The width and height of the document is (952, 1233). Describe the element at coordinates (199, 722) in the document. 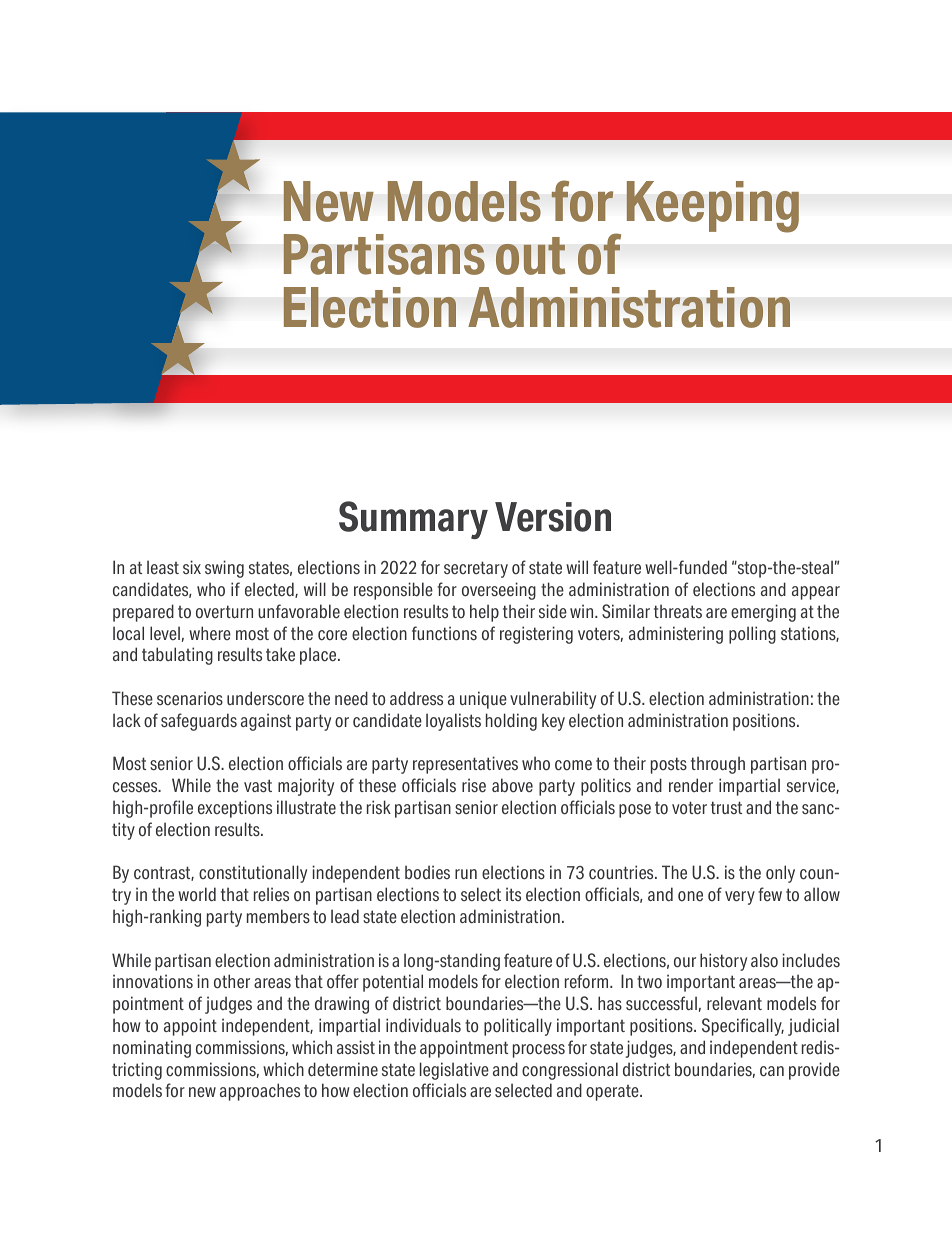

I see `safeguards` at that location.
